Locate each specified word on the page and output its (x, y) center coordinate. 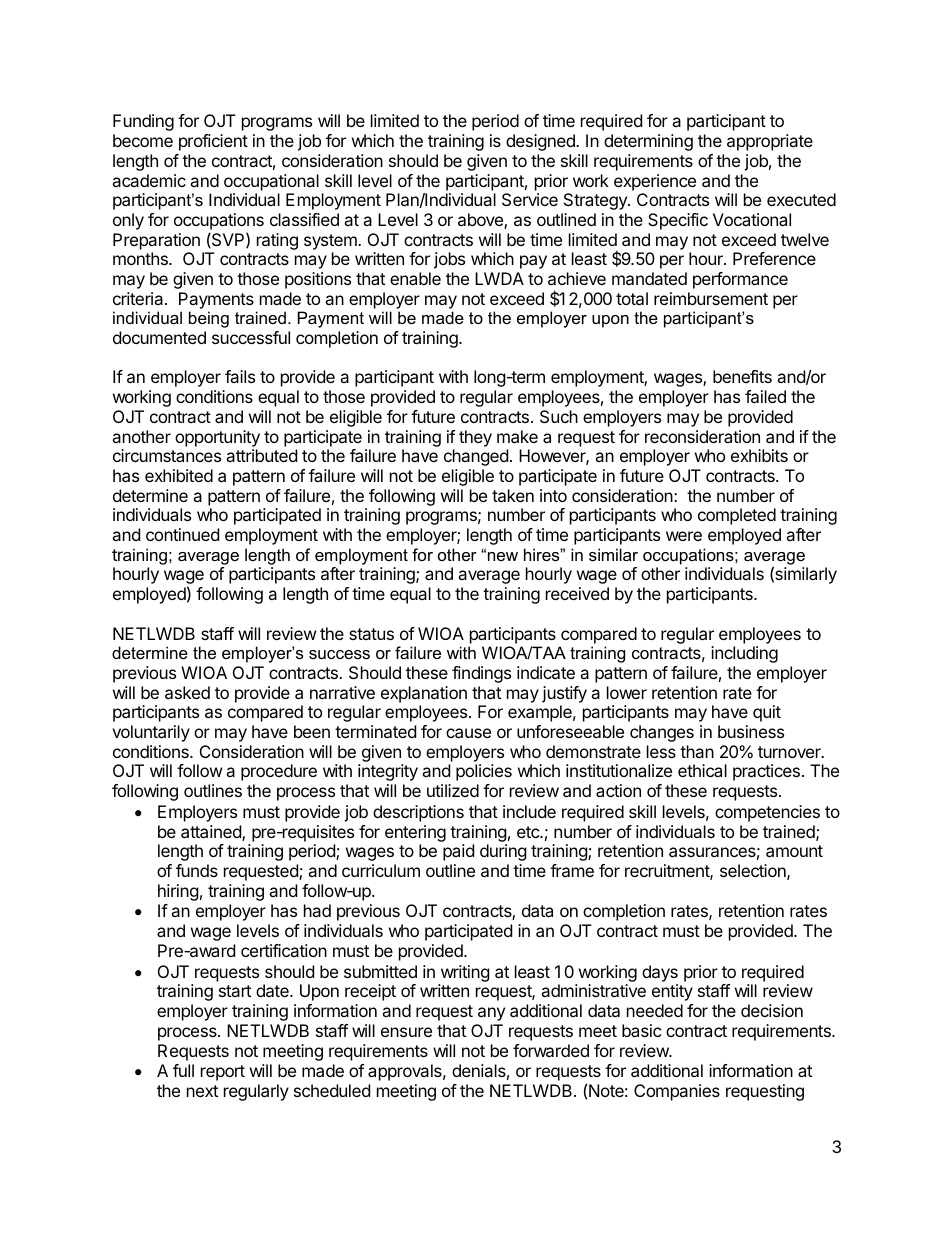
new (503, 556)
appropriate (770, 142)
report (223, 1073)
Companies (677, 1092)
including (744, 654)
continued (182, 534)
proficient (213, 142)
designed (541, 142)
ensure (406, 1032)
